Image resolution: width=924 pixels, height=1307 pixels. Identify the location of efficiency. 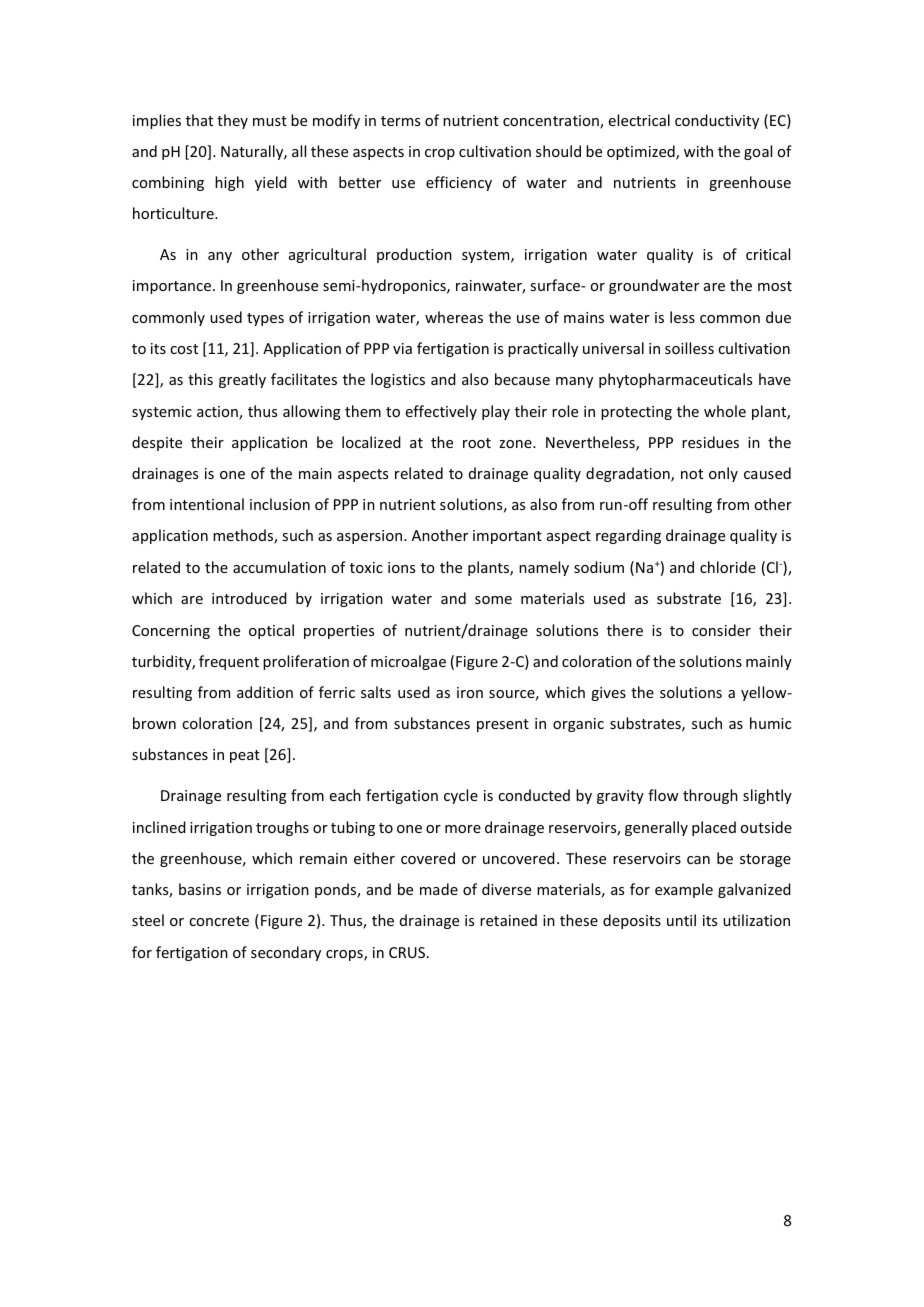
(459, 183).
